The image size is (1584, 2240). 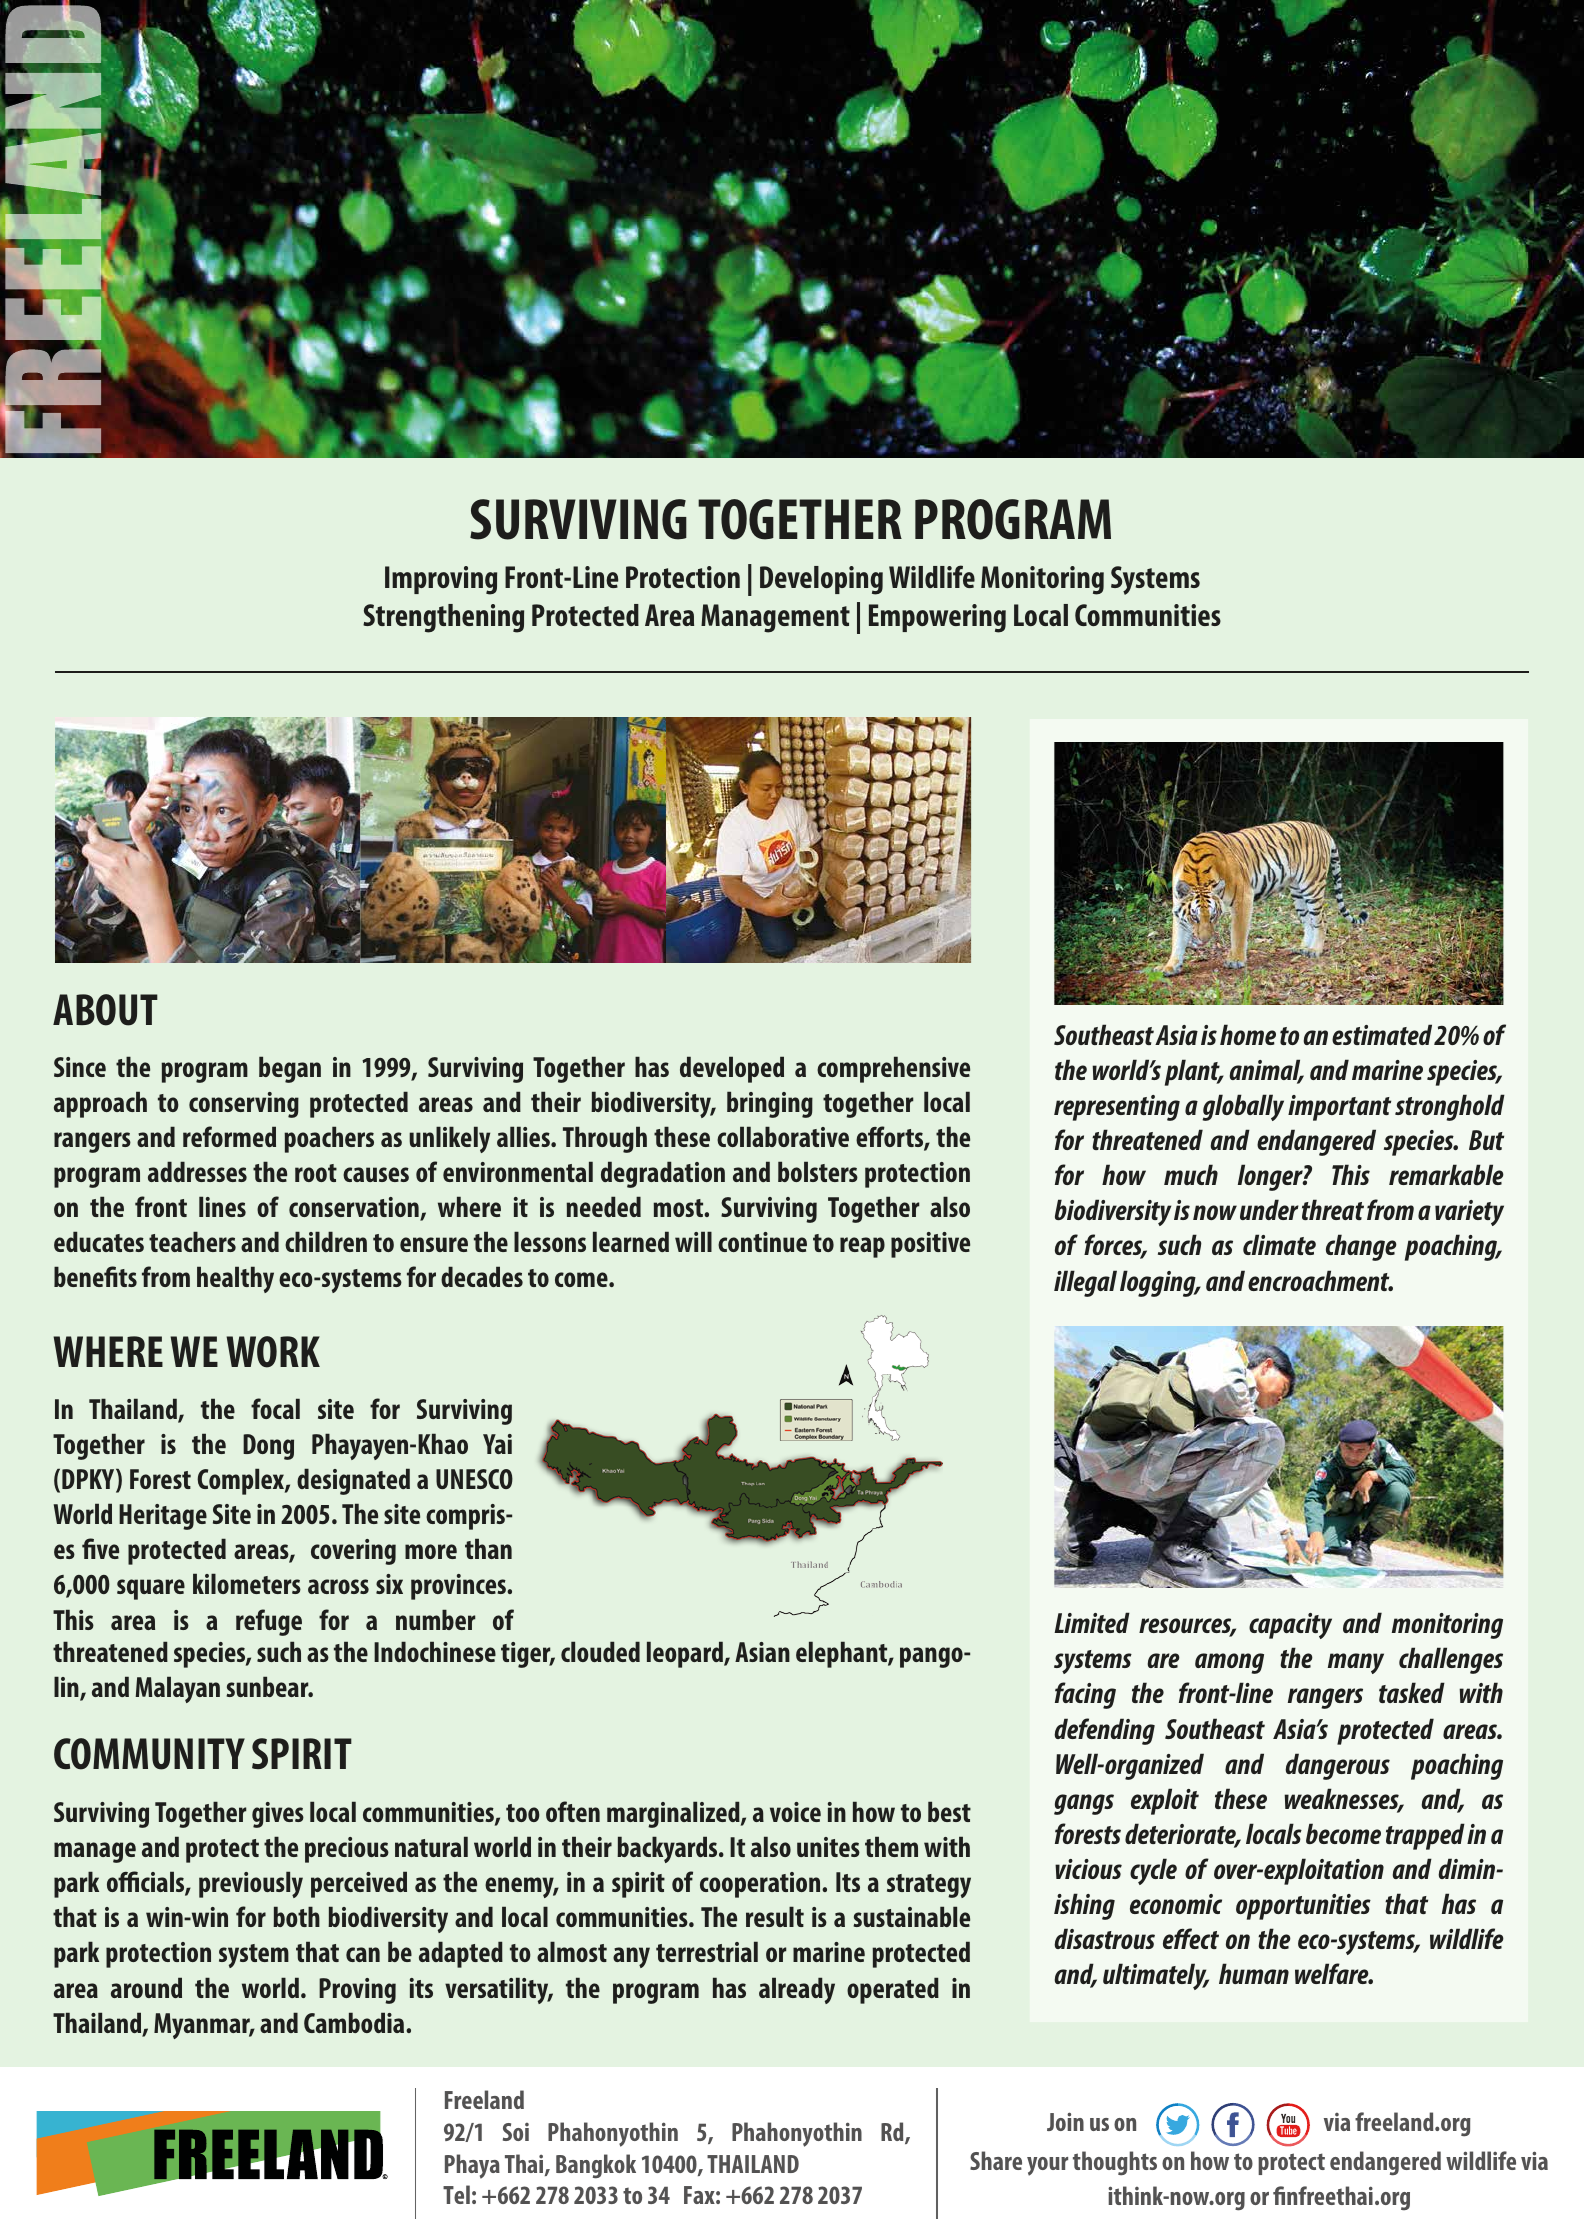 I want to click on Strengthening, so click(x=443, y=618).
